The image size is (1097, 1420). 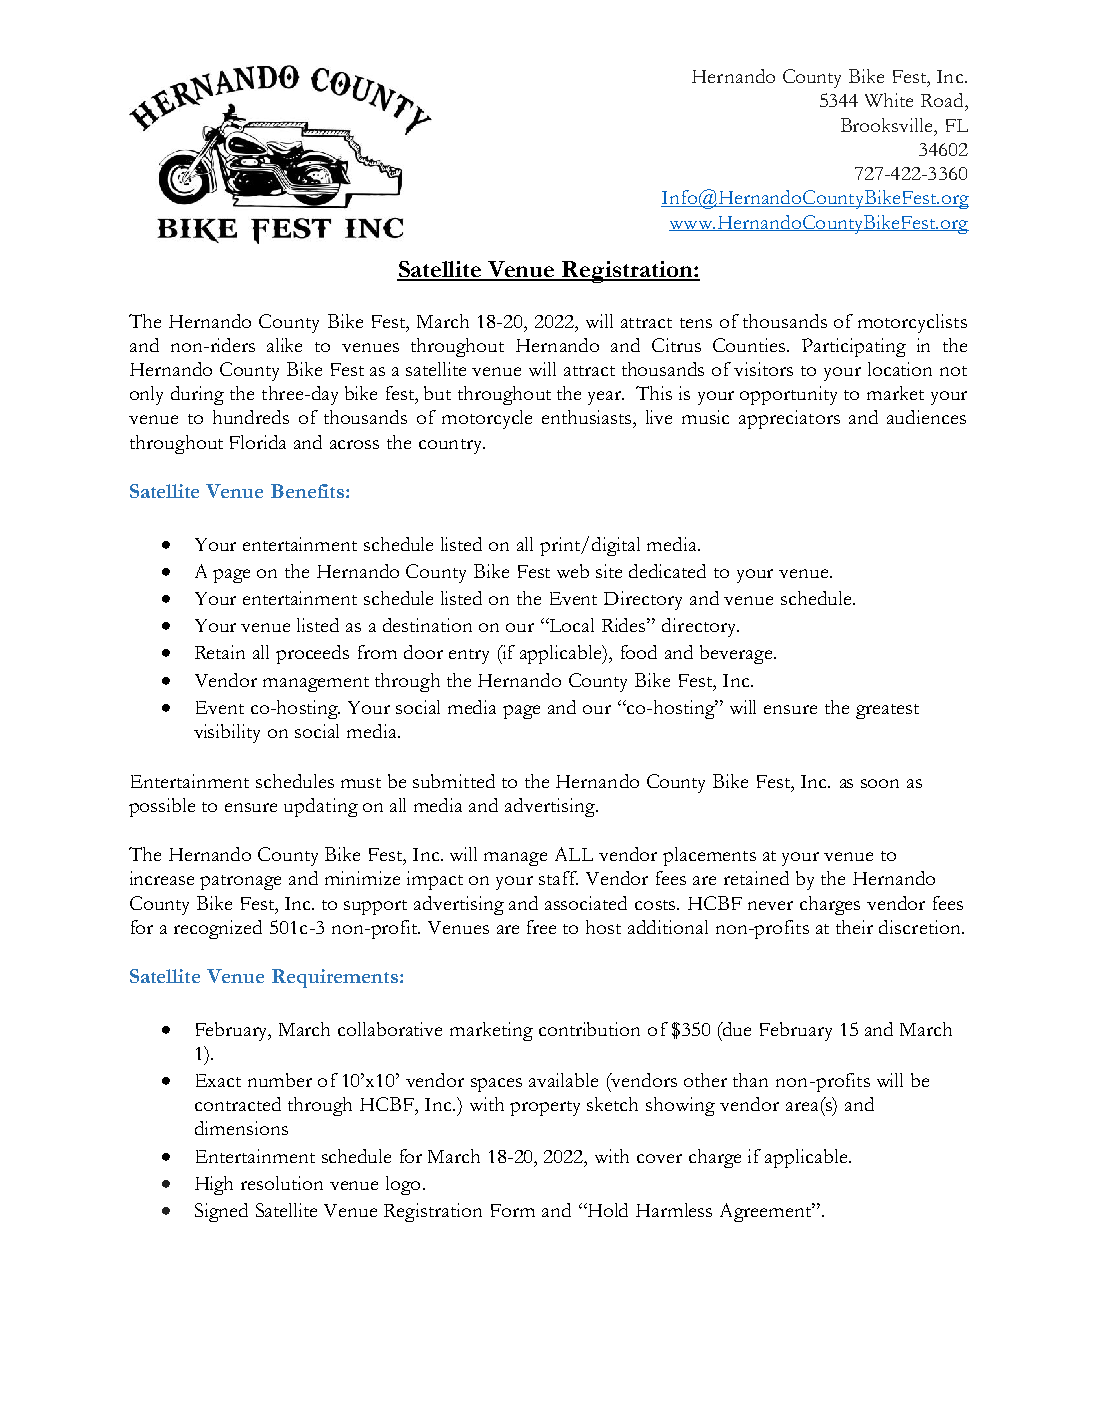 What do you see at coordinates (696, 323) in the screenshot?
I see `tens` at bounding box center [696, 323].
